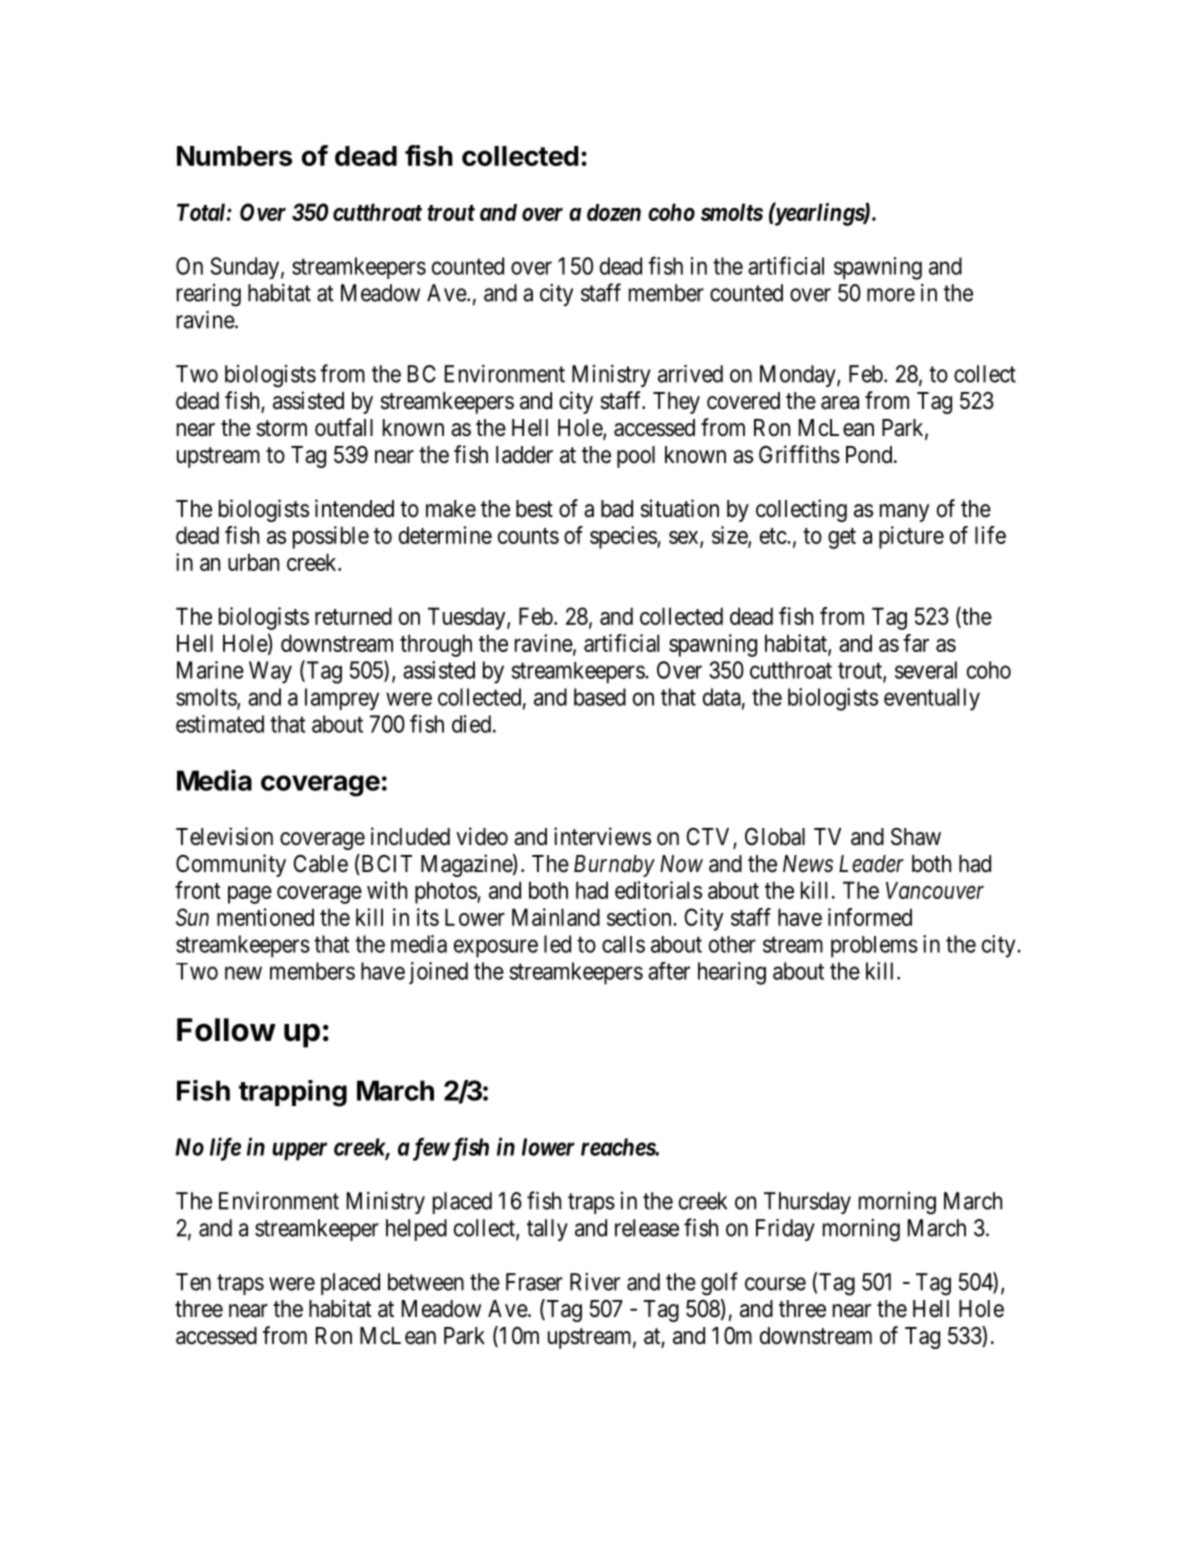 Image resolution: width=1191 pixels, height=1542 pixels. What do you see at coordinates (874, 947) in the screenshot?
I see `problems` at bounding box center [874, 947].
